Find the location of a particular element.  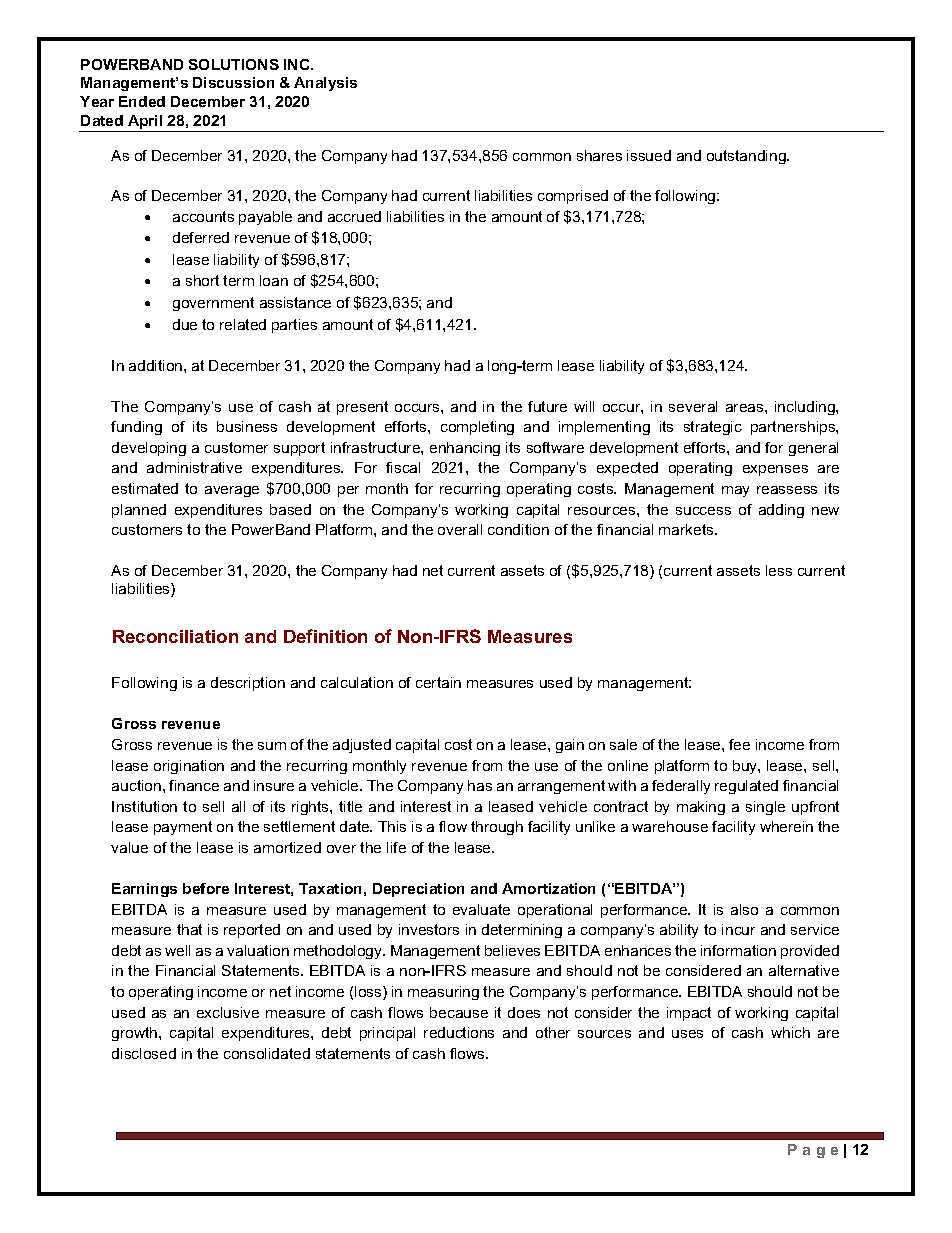

Analysis is located at coordinates (325, 84).
